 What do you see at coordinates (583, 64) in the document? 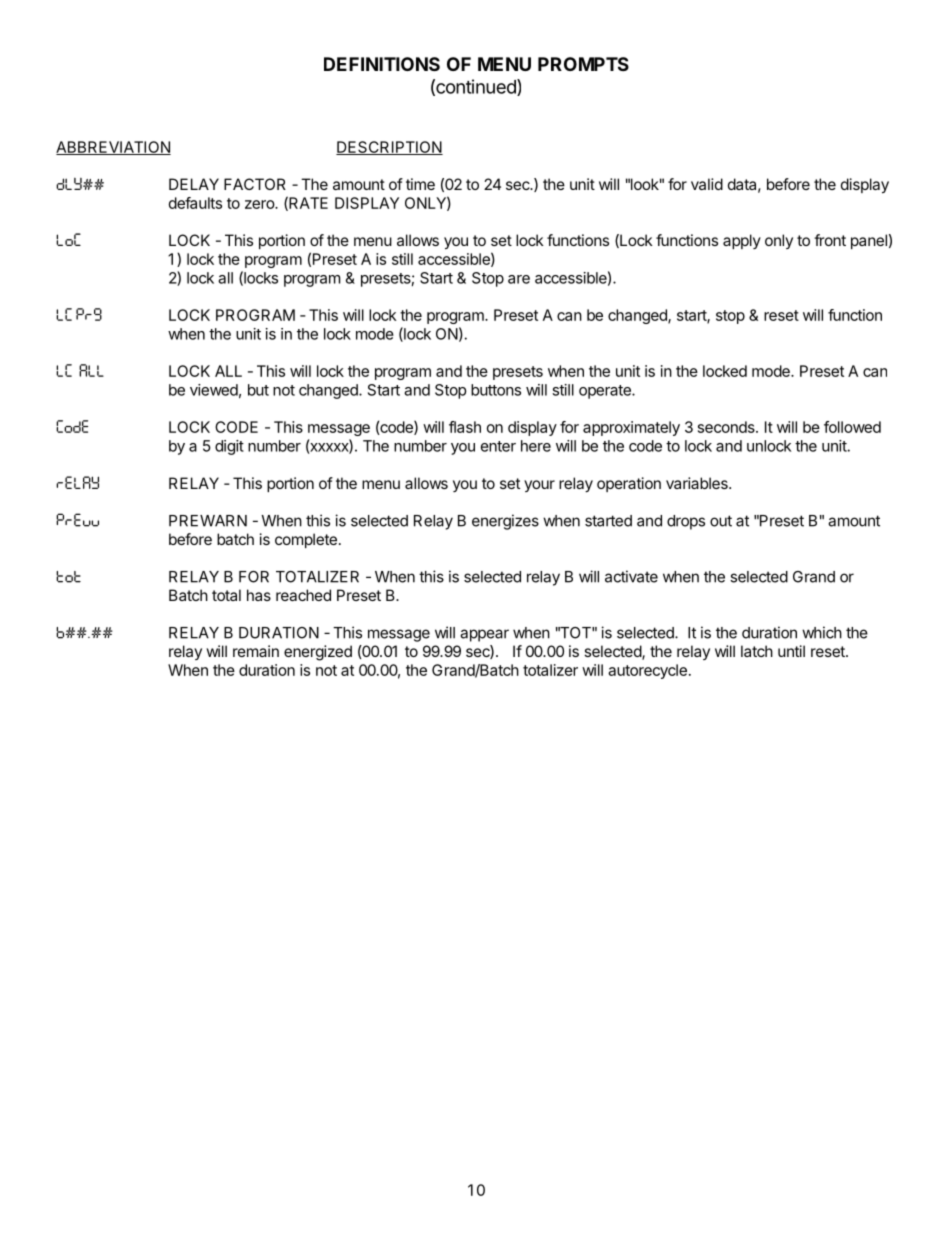
I see `PROMPTS` at bounding box center [583, 64].
